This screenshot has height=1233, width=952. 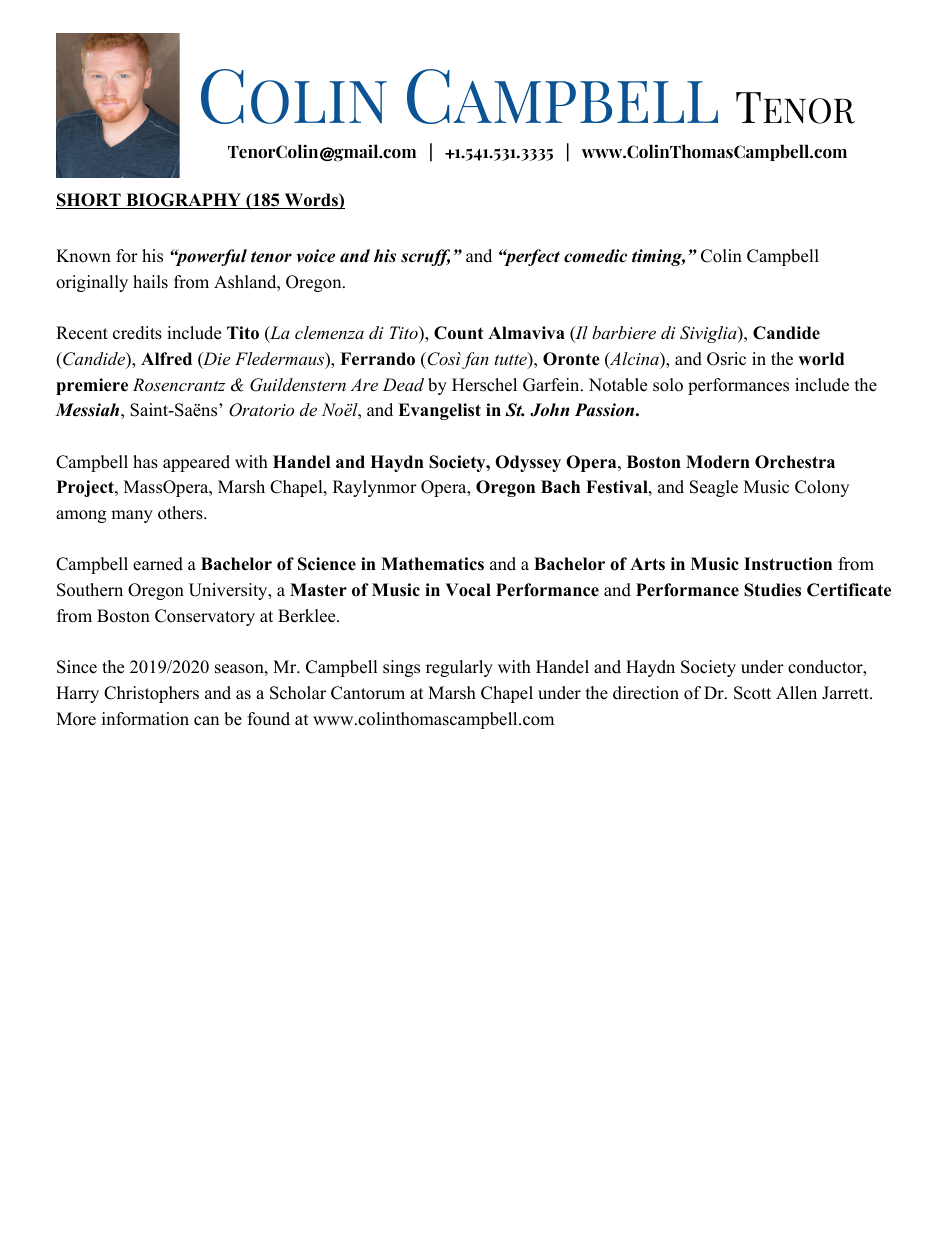 I want to click on Scott, so click(x=752, y=693).
